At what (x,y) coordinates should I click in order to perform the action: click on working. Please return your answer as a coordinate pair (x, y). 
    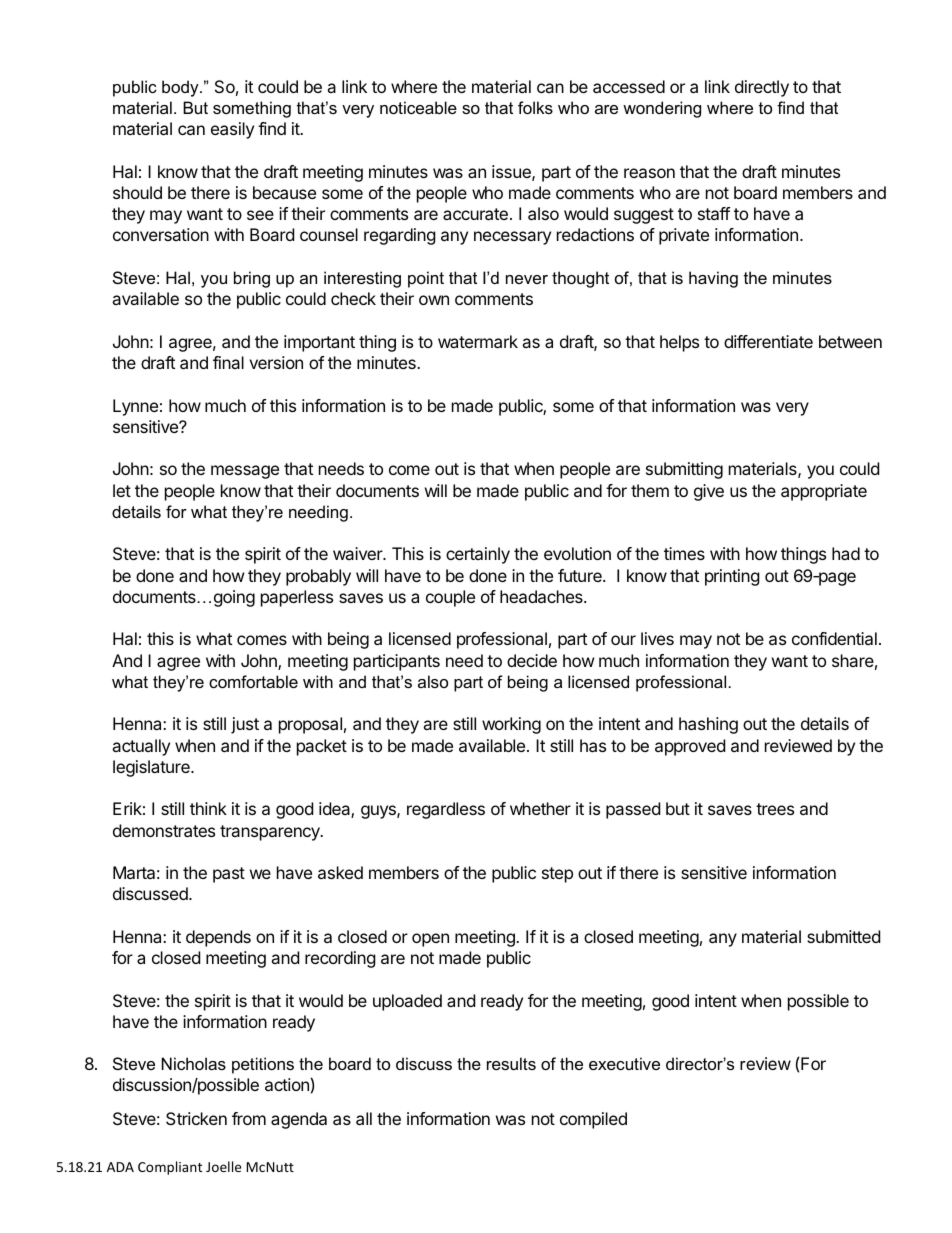
    Looking at the image, I should click on (511, 725).
